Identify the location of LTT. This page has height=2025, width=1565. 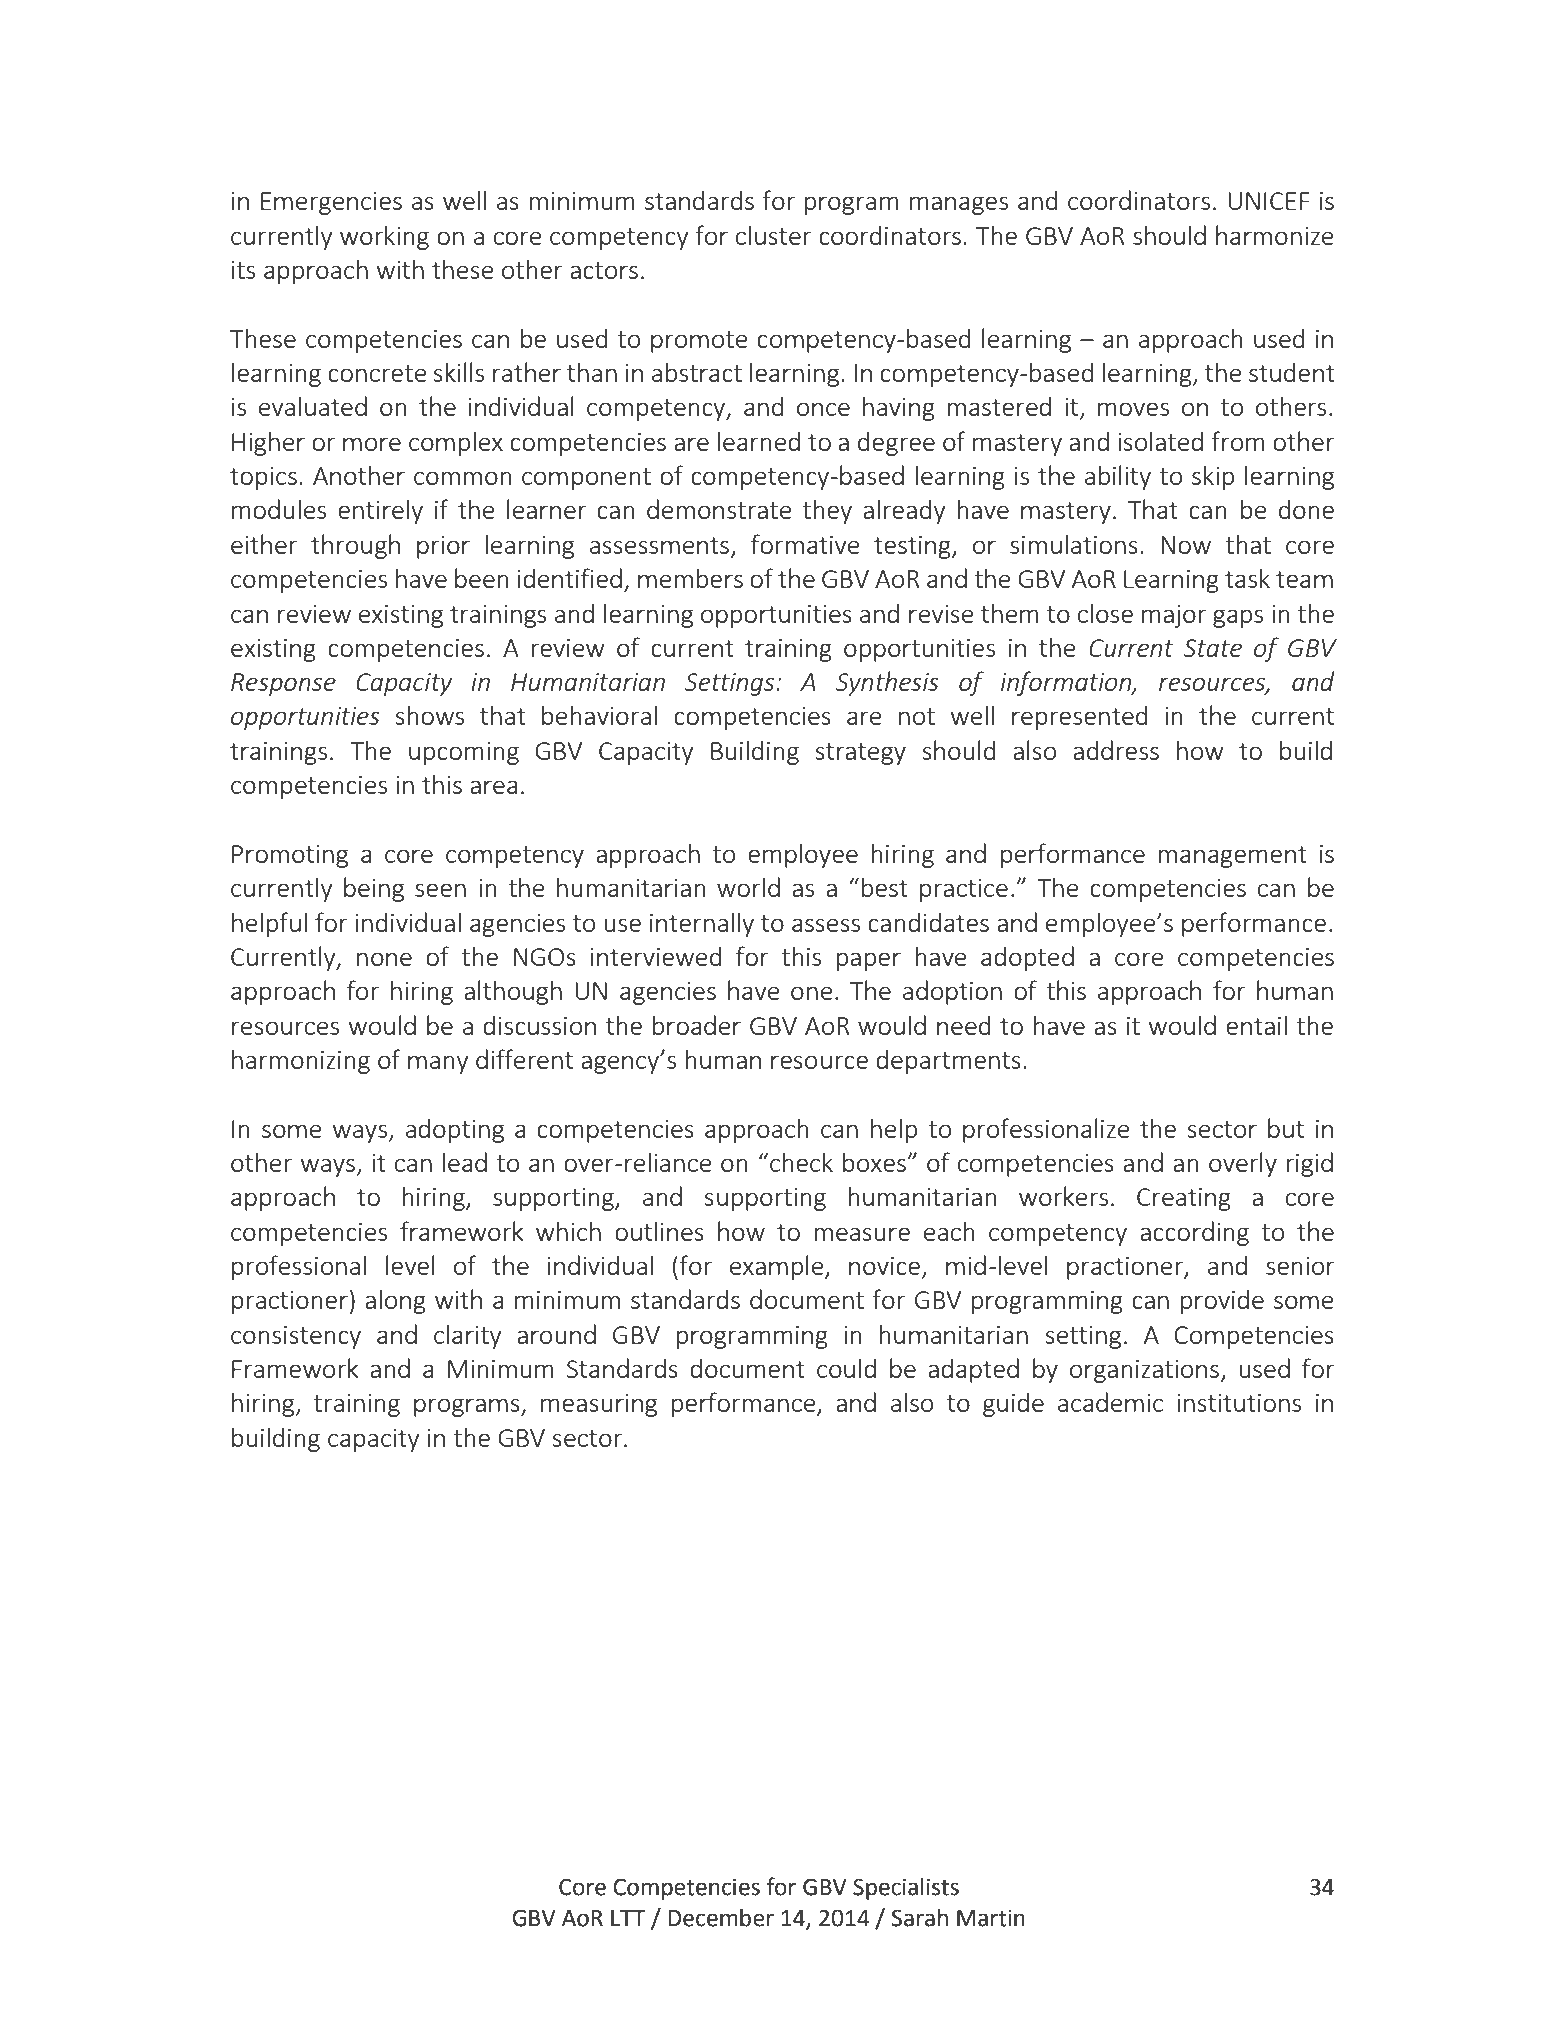
(628, 1918).
